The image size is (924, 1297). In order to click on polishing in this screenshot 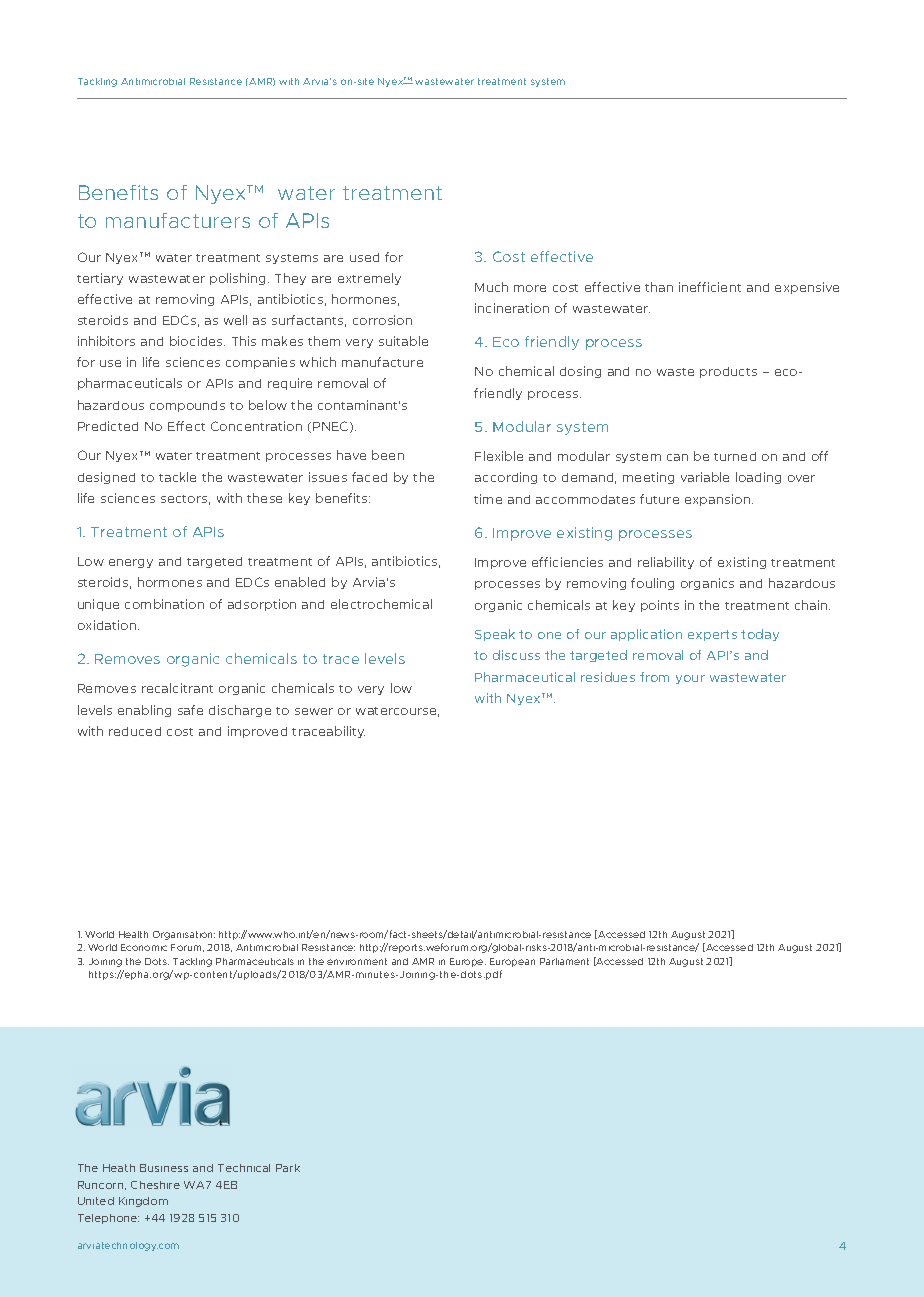, I will do `click(239, 279)`.
